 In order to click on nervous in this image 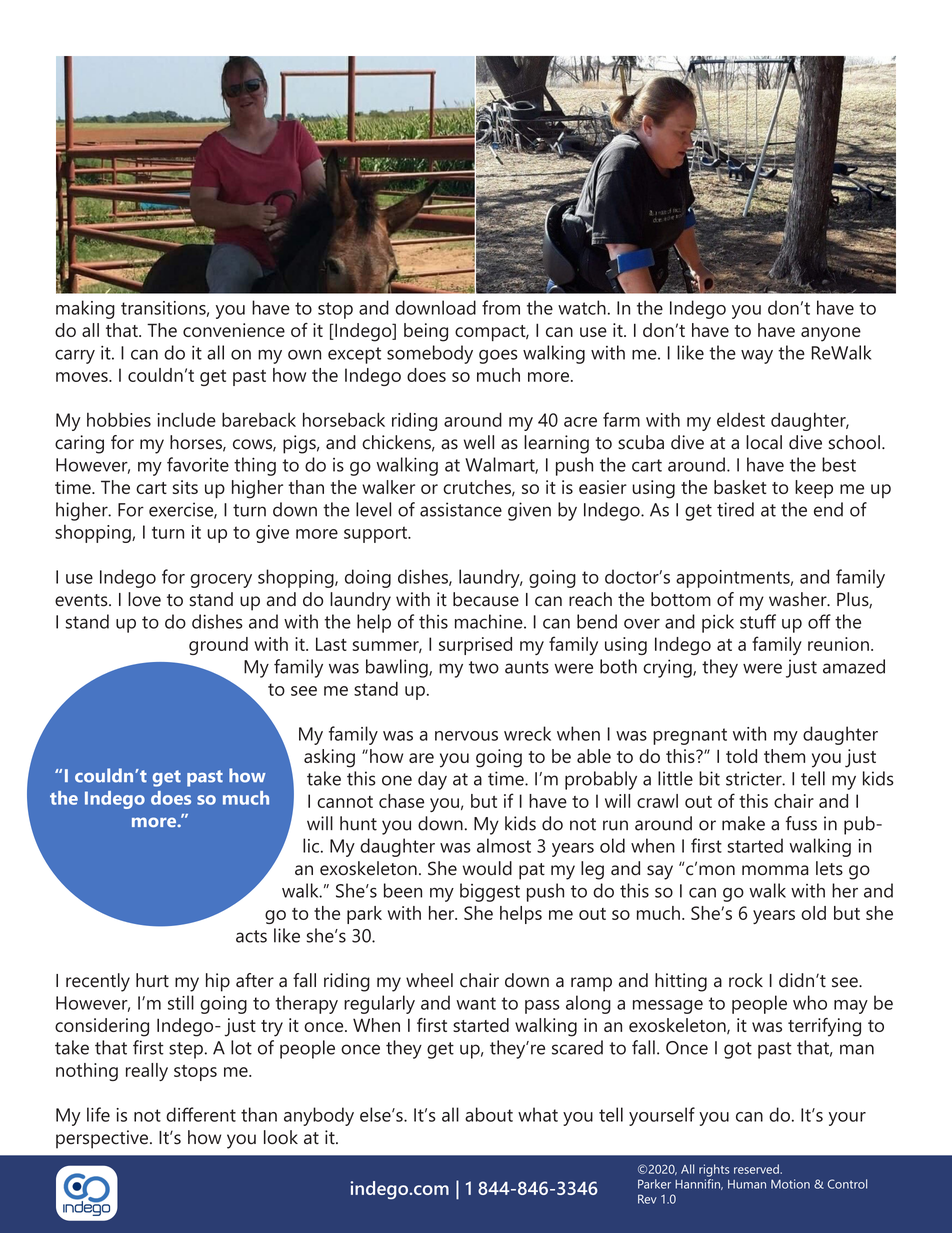, I will do `click(466, 736)`.
